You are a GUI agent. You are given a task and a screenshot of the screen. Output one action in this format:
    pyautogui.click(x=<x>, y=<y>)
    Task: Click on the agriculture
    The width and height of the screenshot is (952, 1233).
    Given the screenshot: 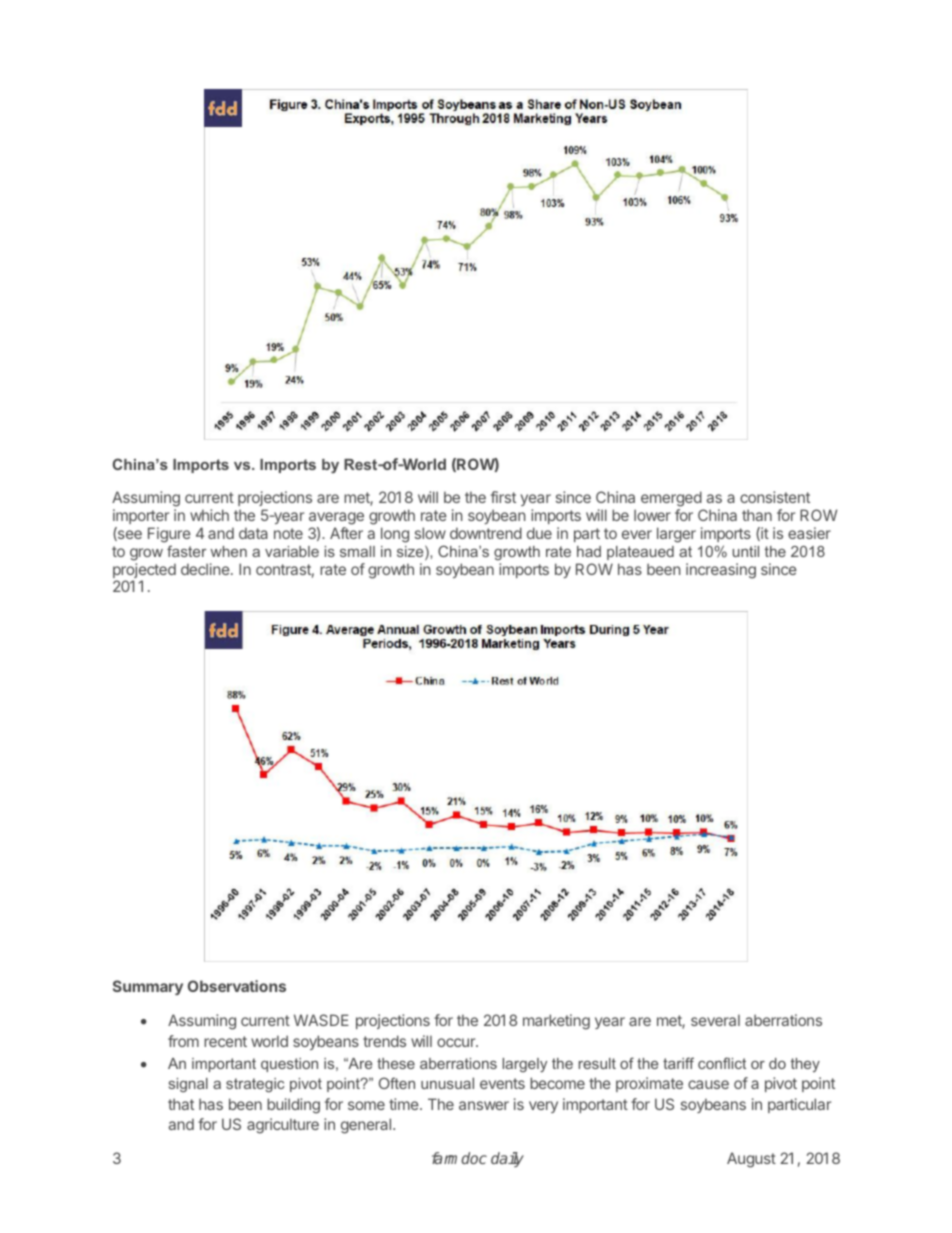 What is the action you would take?
    pyautogui.click(x=283, y=1126)
